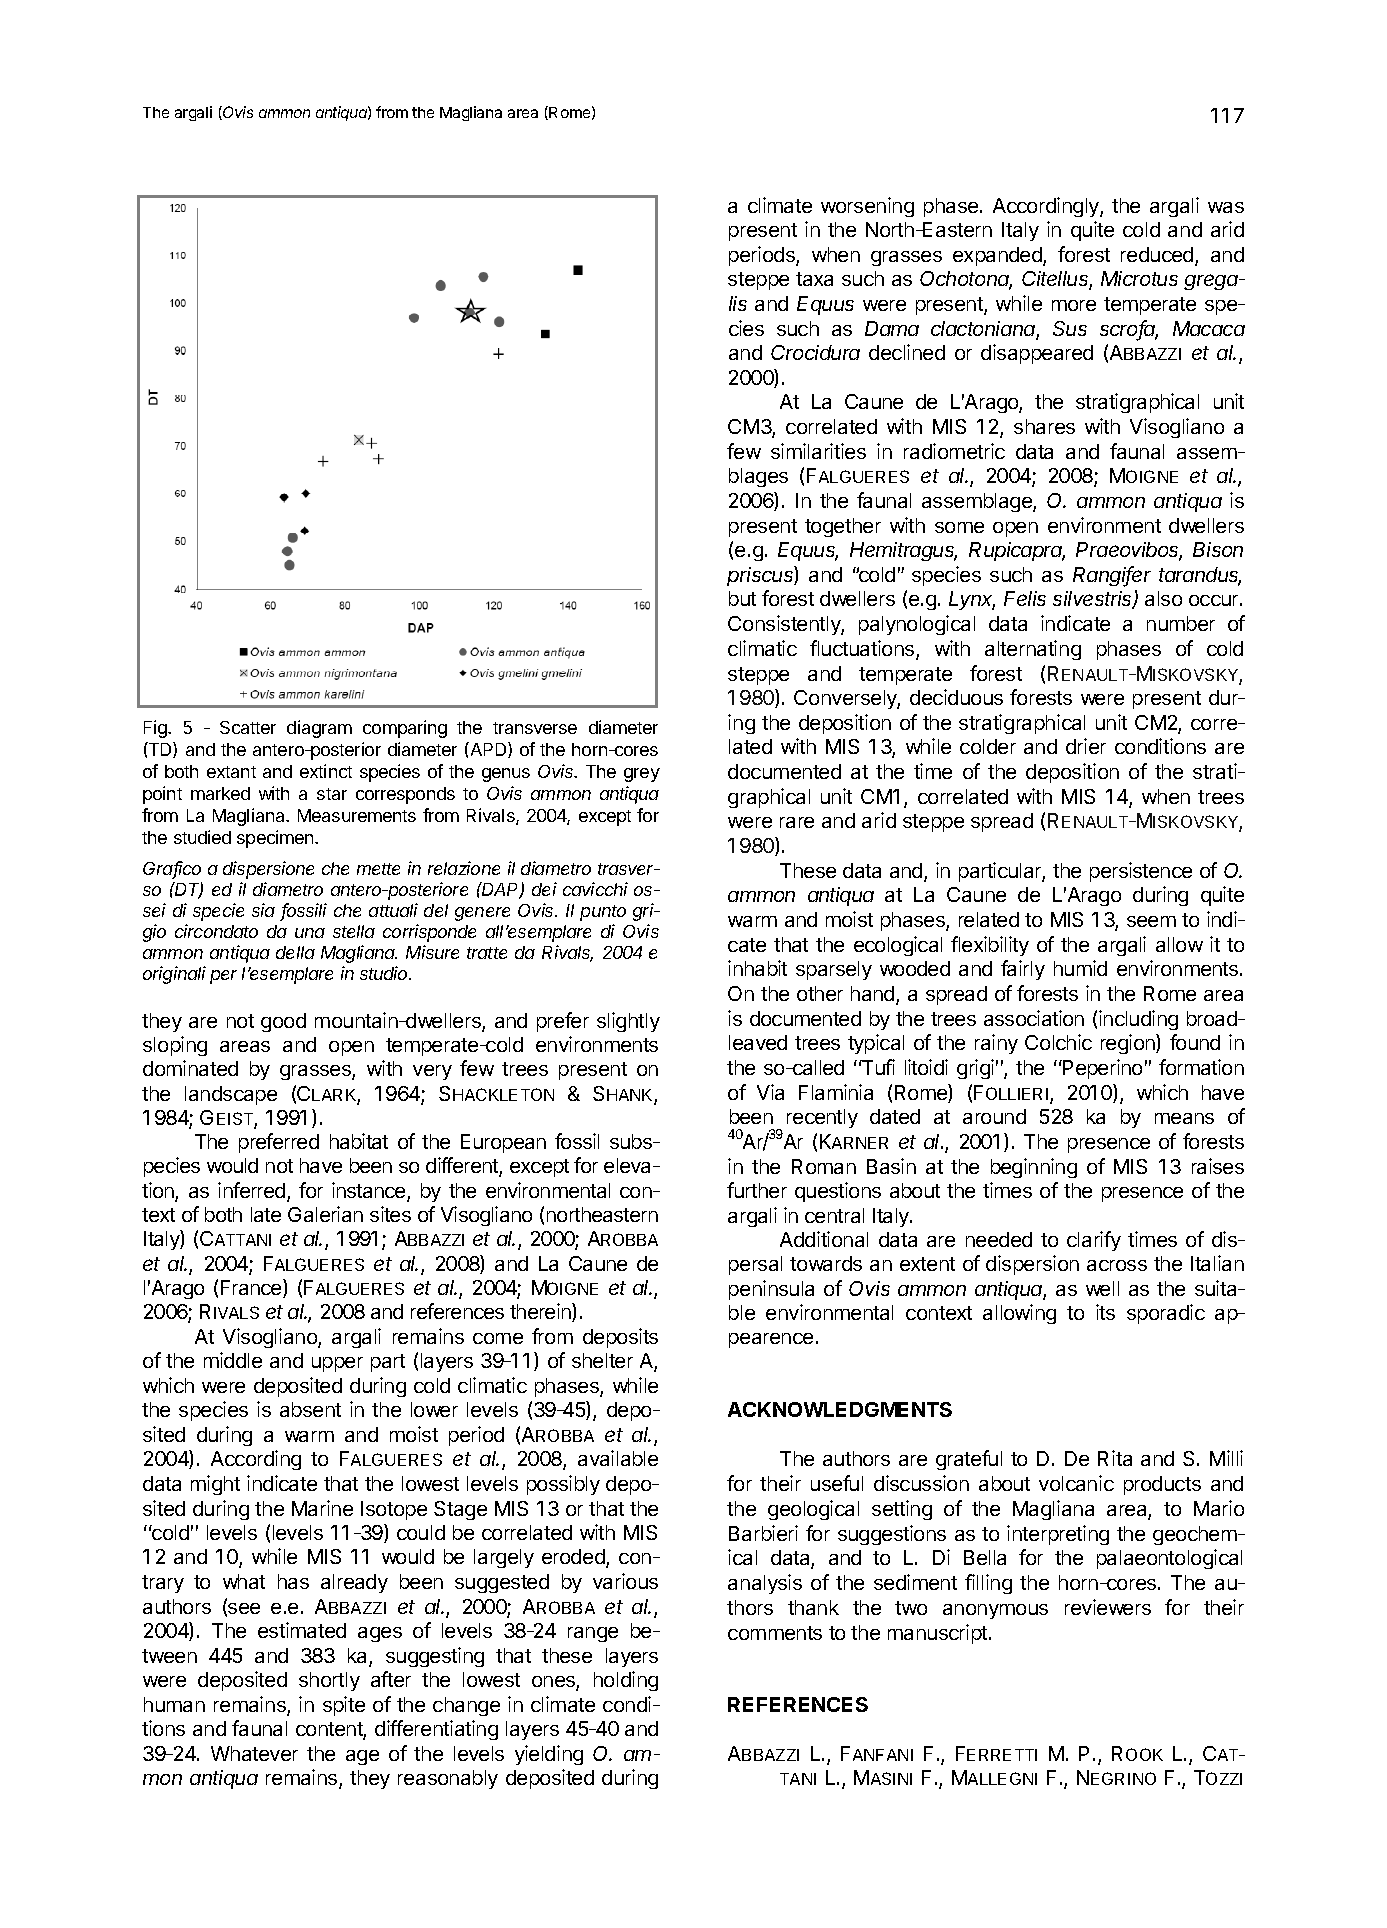  What do you see at coordinates (1139, 278) in the screenshot?
I see `Microtus` at bounding box center [1139, 278].
